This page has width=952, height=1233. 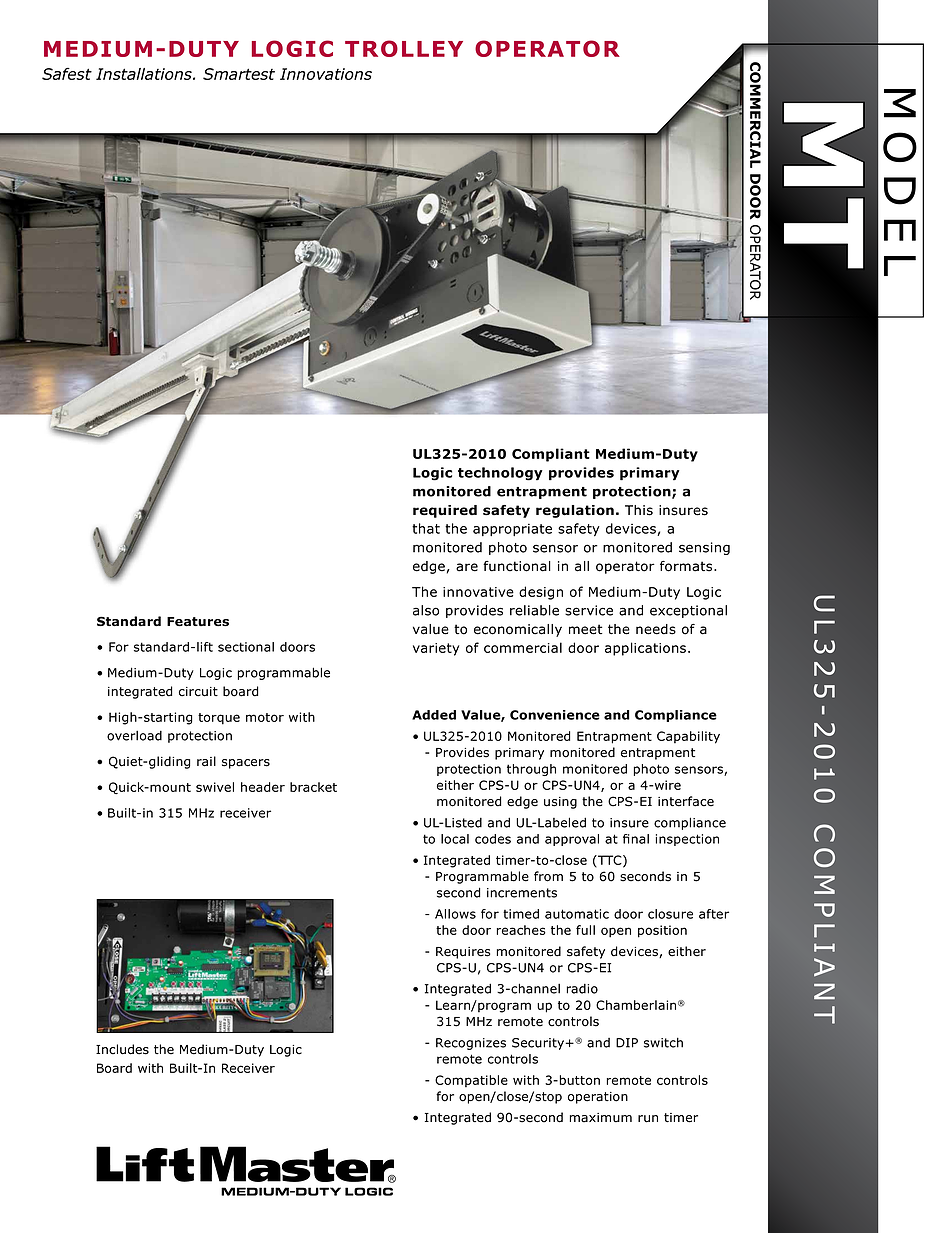 I want to click on regulation, so click(x=575, y=511).
